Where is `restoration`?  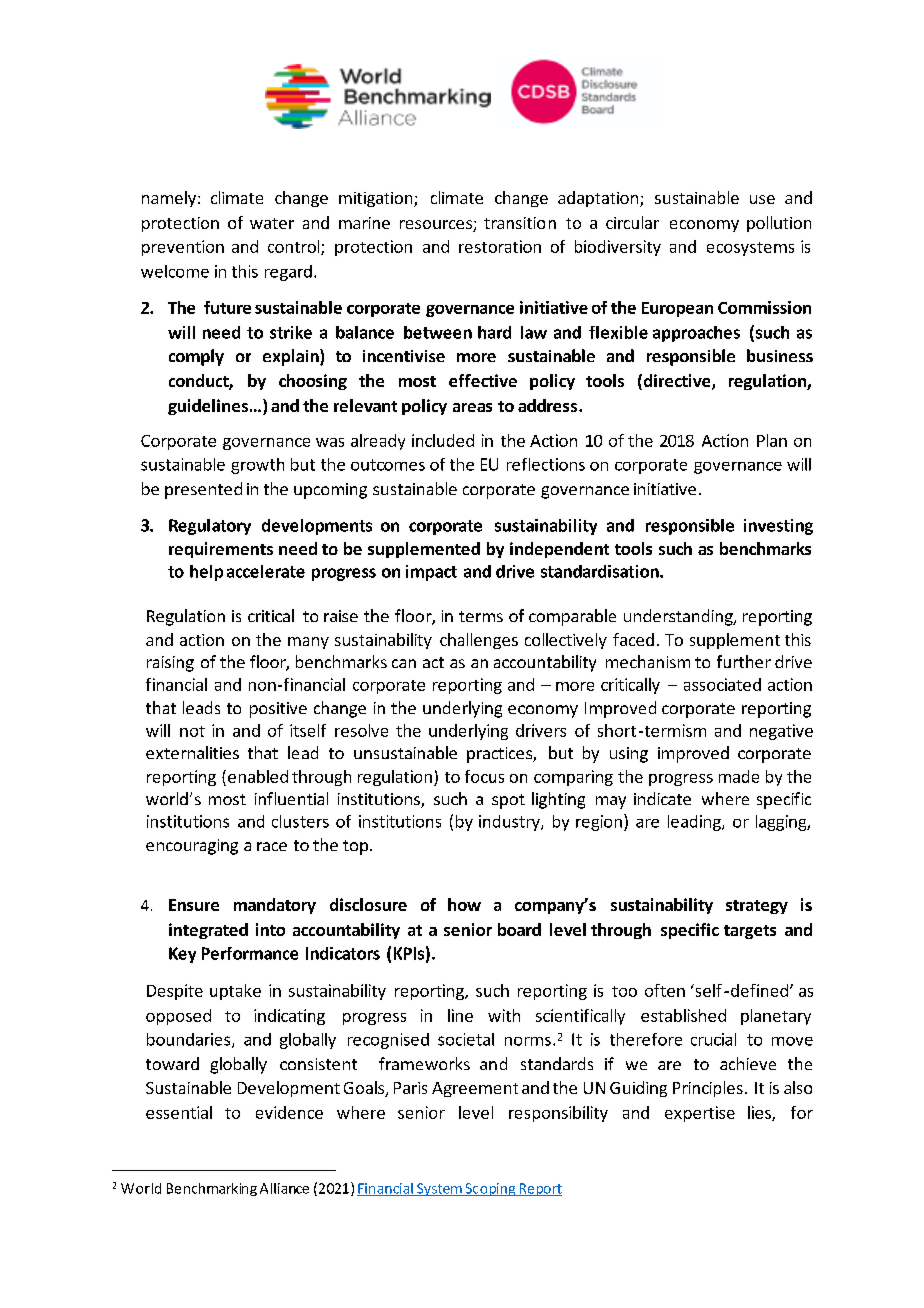 restoration is located at coordinates (500, 246).
